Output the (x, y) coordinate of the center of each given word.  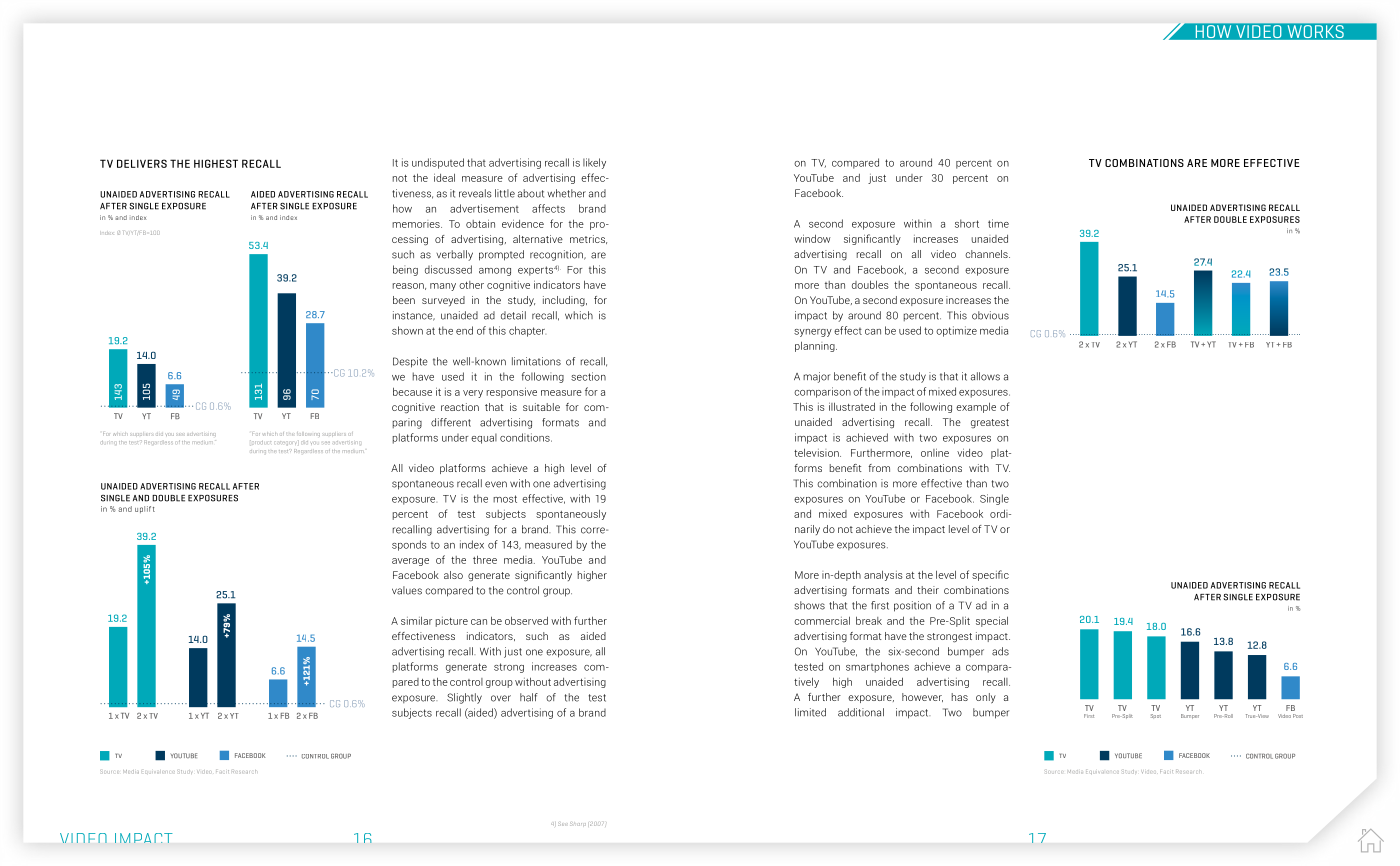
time (998, 223)
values (407, 590)
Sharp (578, 824)
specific (990, 575)
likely (594, 163)
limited (810, 712)
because (412, 391)
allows (985, 376)
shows (810, 605)
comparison (822, 392)
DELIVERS (142, 163)
